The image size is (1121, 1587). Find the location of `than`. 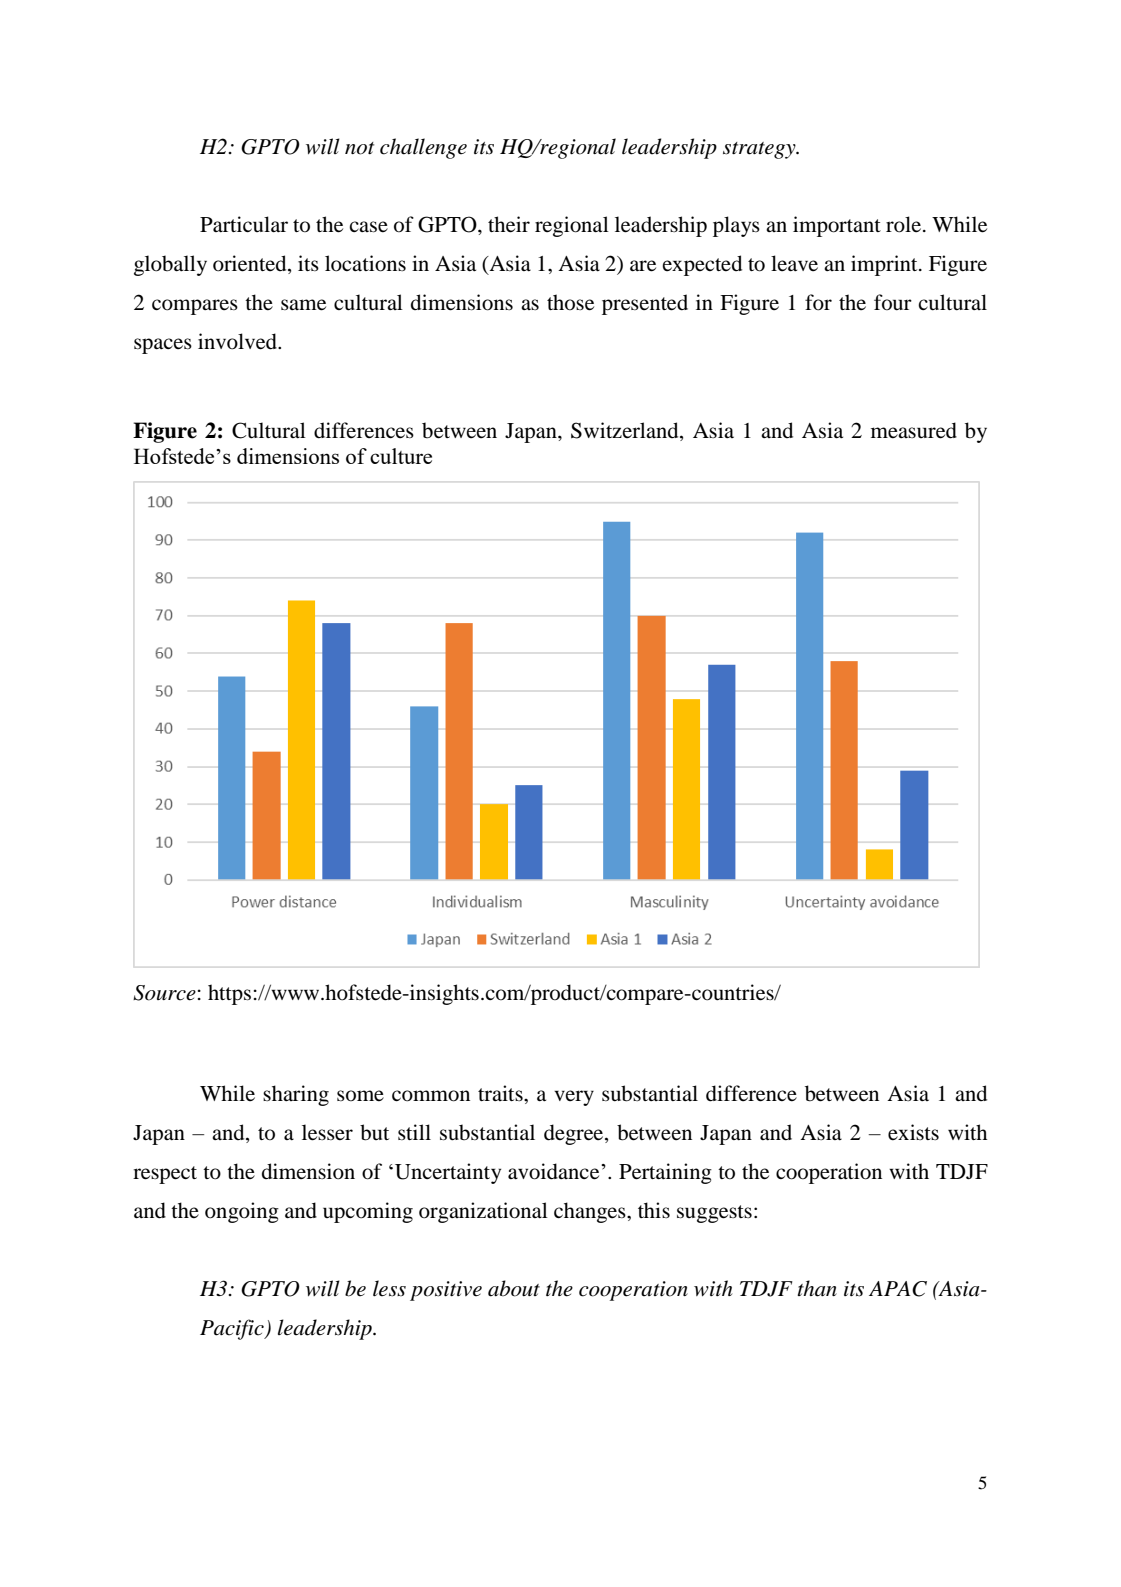

than is located at coordinates (817, 1288).
